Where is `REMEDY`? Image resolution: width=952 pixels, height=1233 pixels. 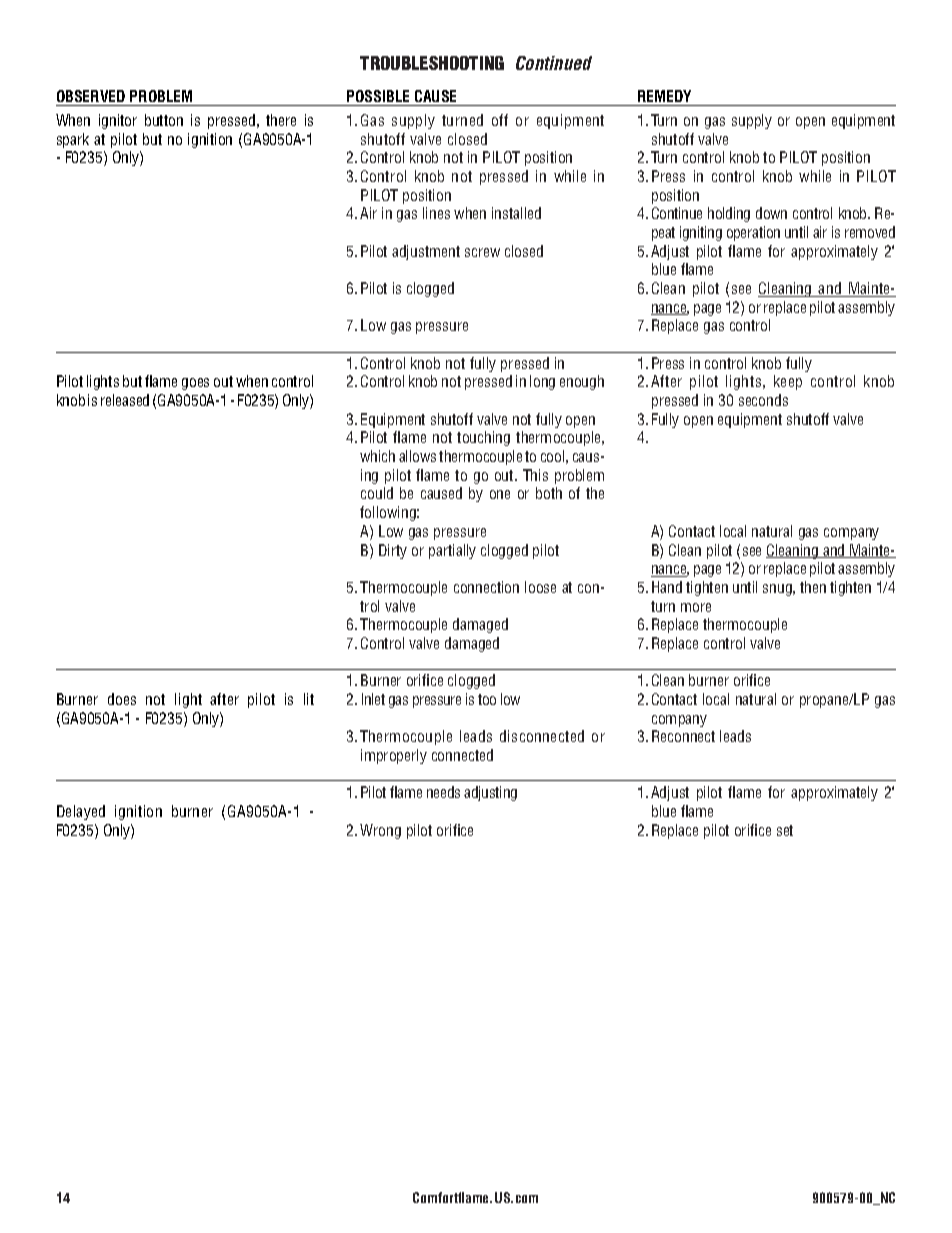 REMEDY is located at coordinates (664, 96).
